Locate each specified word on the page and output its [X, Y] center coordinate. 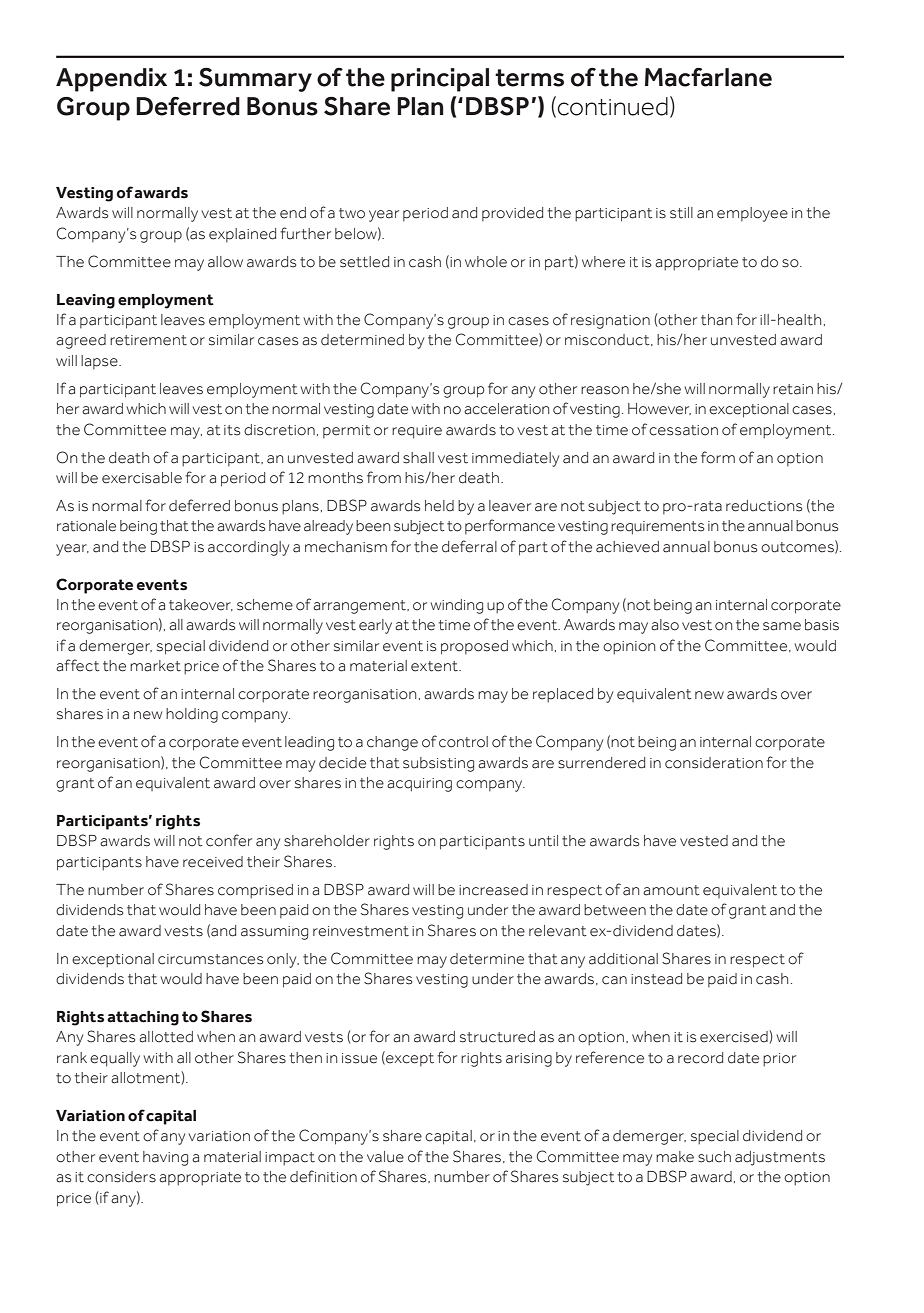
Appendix [111, 80]
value [385, 1157]
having [165, 1158]
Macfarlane [708, 77]
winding [457, 606]
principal [440, 80]
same [782, 626]
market [155, 666]
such [714, 1157]
